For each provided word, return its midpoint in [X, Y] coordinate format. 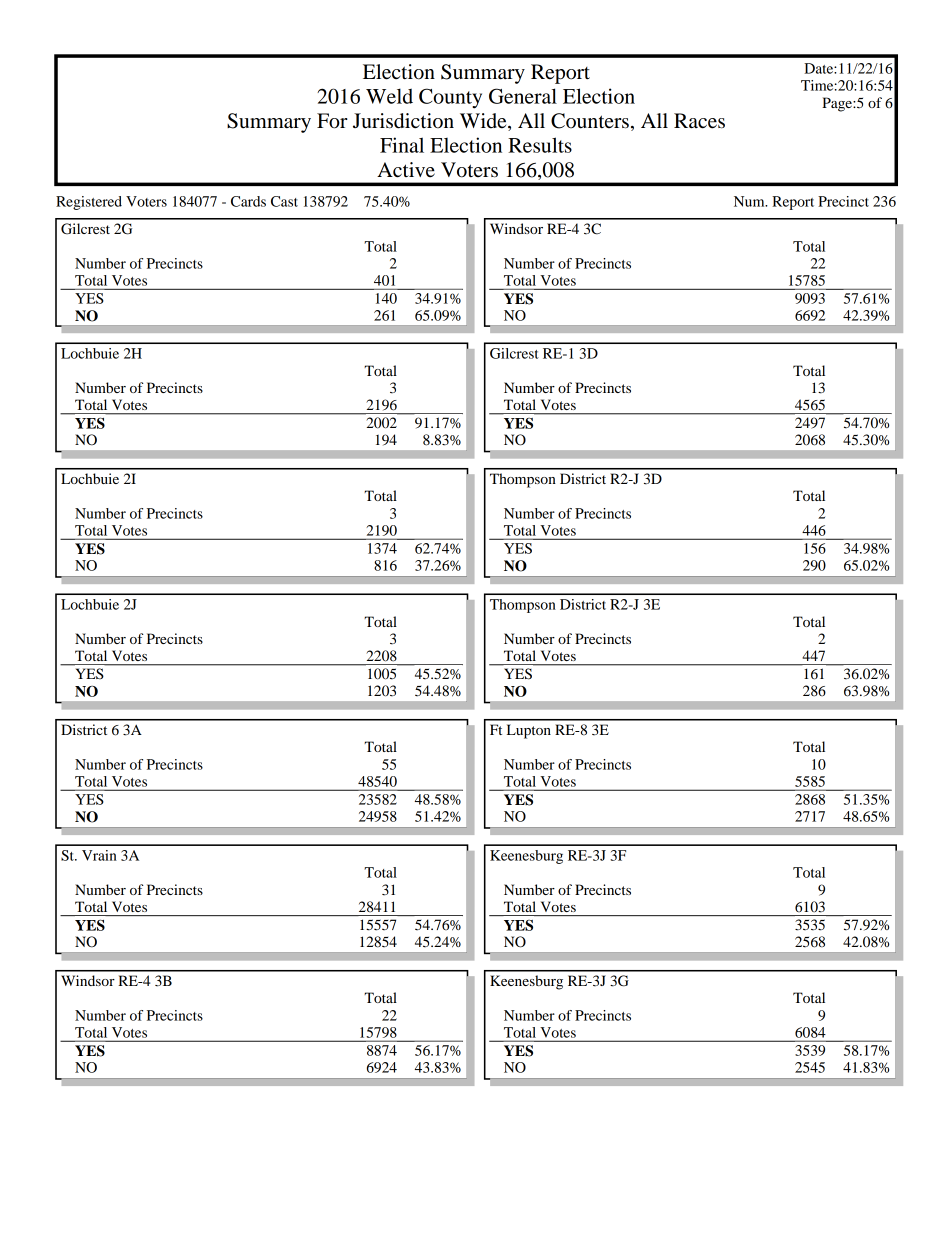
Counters [590, 121]
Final [402, 145]
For [332, 121]
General [523, 96]
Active [406, 170]
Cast [284, 201]
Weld [389, 96]
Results [540, 145]
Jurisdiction [403, 121]
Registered [89, 203]
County [450, 98]
